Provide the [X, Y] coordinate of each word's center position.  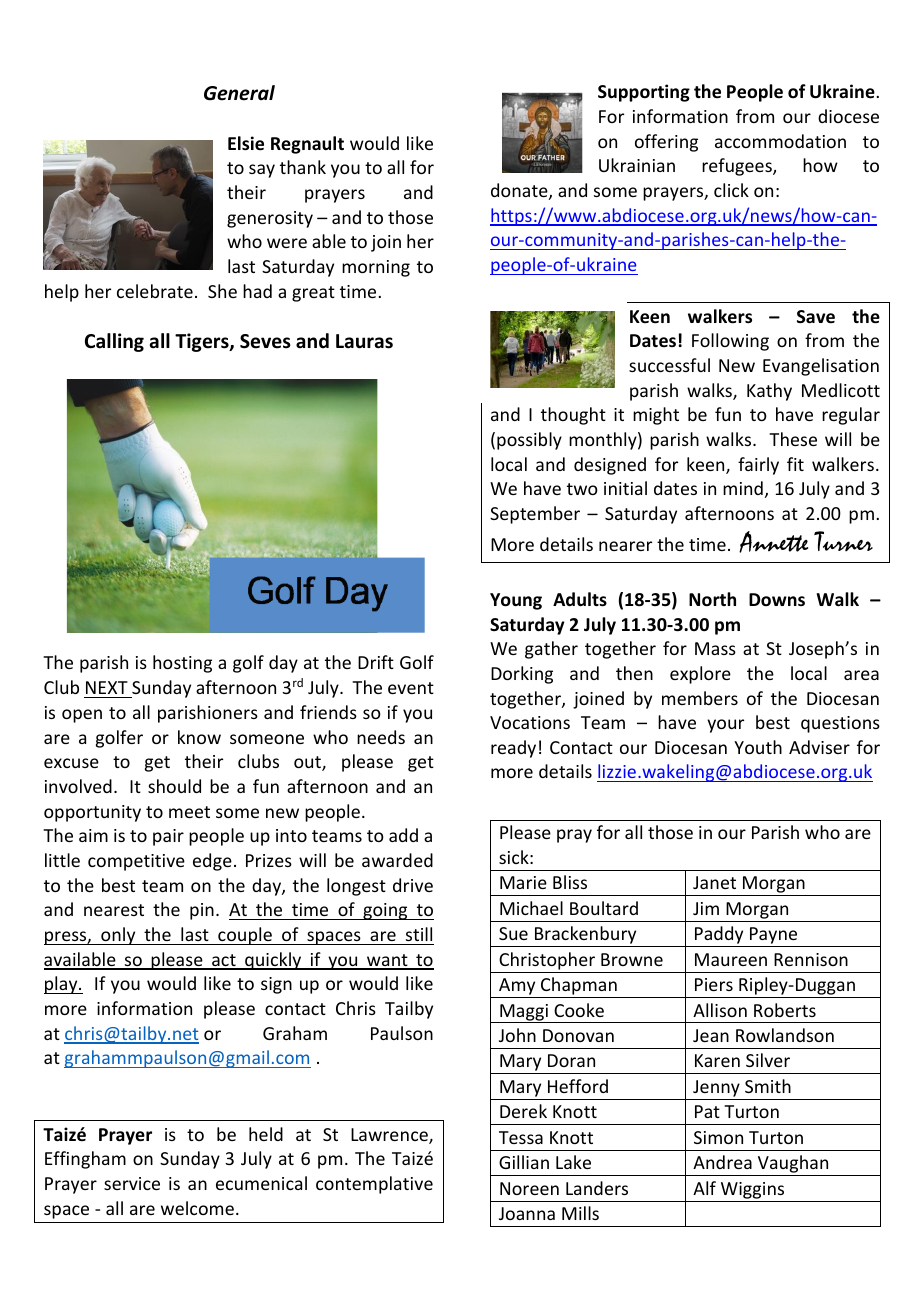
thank [303, 167]
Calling [114, 342]
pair [168, 837]
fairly [758, 466]
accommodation [780, 141]
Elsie [246, 143]
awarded [397, 860]
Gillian [524, 1162]
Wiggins [752, 1190]
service [132, 1183]
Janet [714, 882]
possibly [529, 441]
